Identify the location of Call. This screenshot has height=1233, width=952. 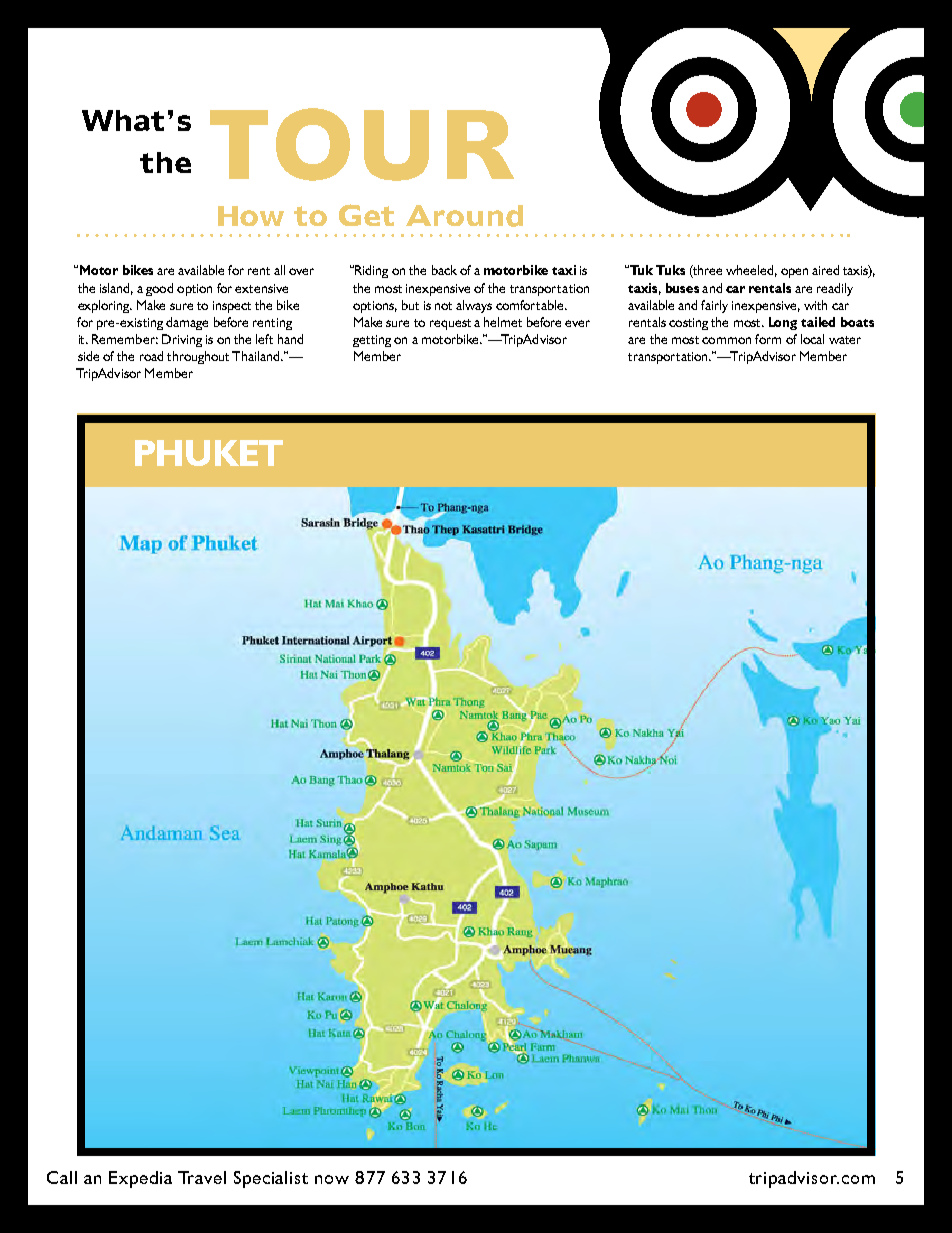
(62, 1177).
